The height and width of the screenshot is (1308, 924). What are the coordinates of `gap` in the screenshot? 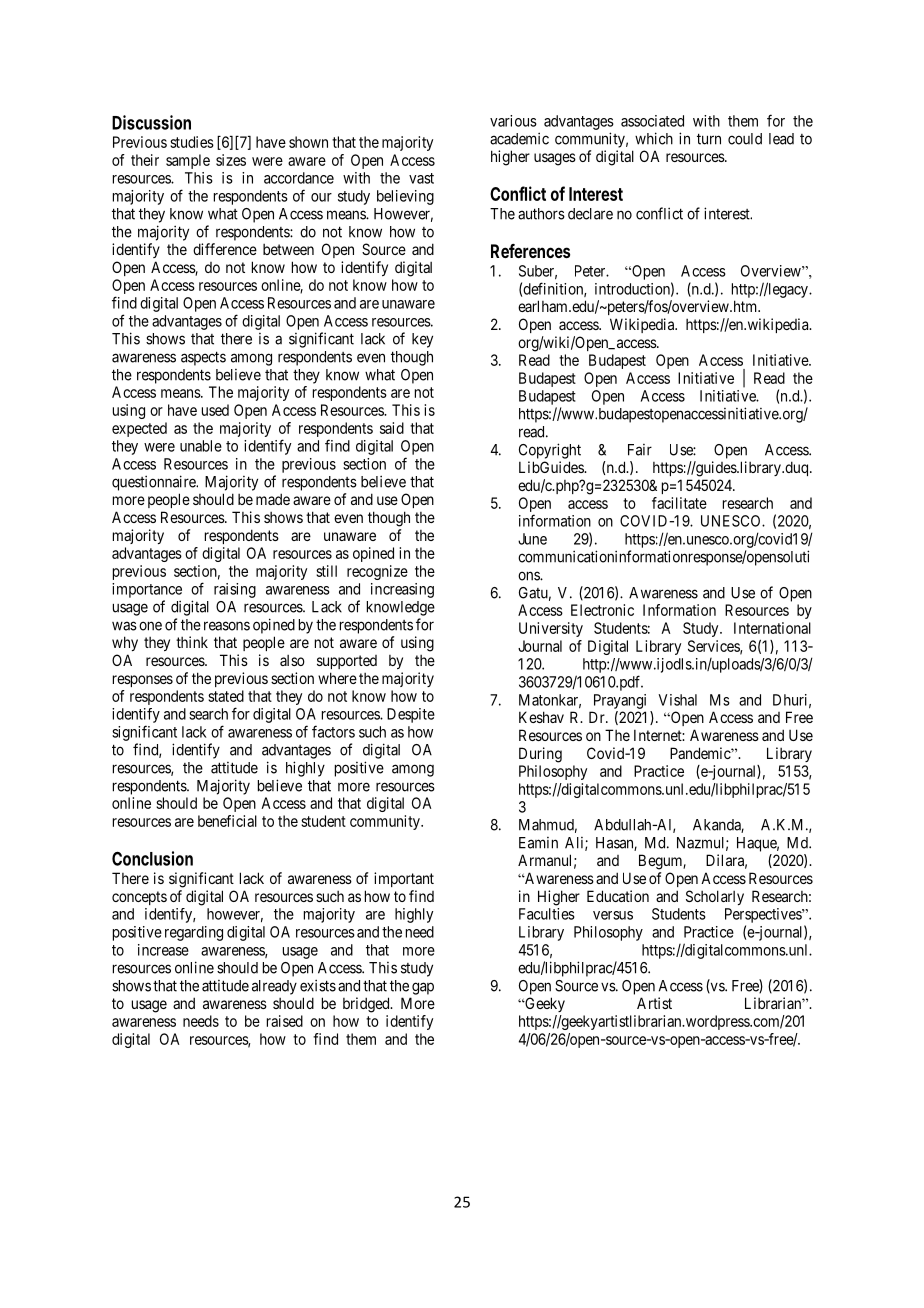 It's located at (423, 988).
